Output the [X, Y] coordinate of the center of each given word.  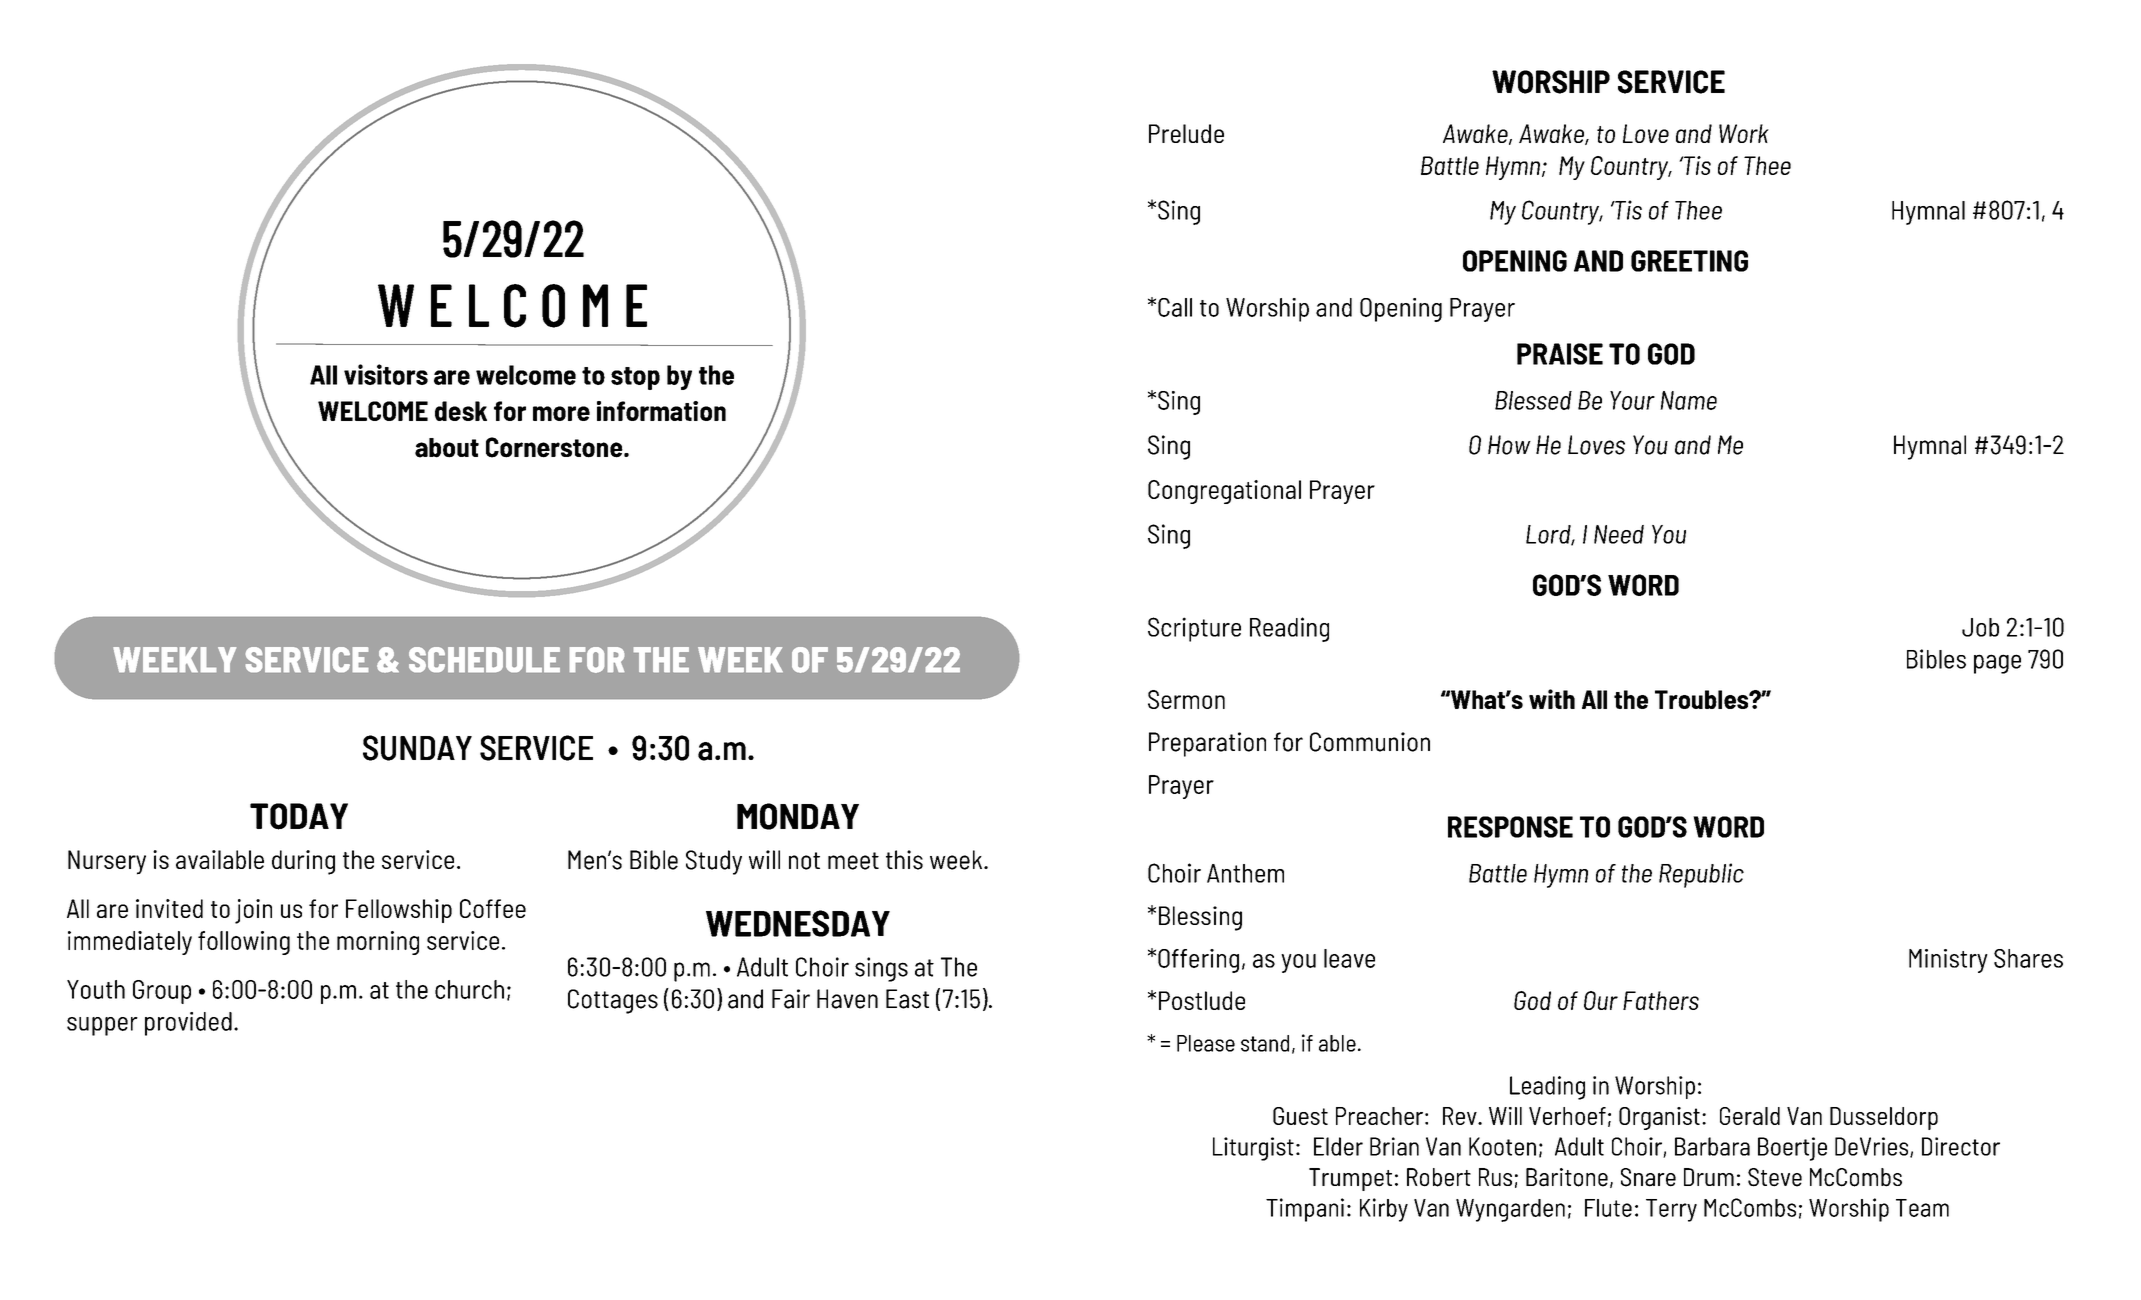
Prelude [1186, 133]
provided [188, 1024]
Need [1619, 534]
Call [1175, 307]
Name [1688, 400]
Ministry [1948, 961]
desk [461, 411]
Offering [1198, 961]
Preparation [1207, 744]
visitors [386, 374]
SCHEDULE [484, 659]
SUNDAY [417, 748]
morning [378, 943]
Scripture [1194, 629]
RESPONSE [1510, 827]
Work [1744, 133]
